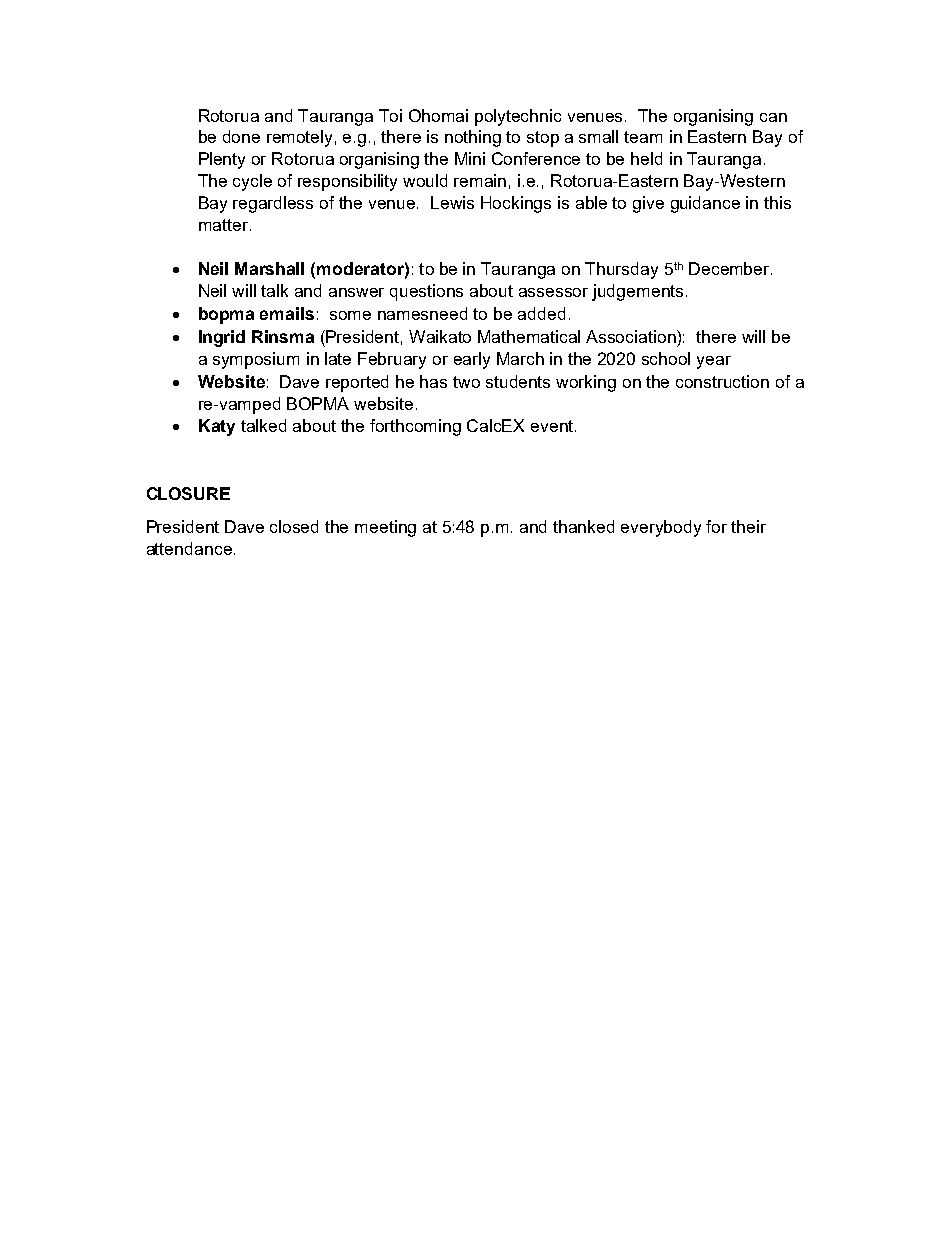 This screenshot has width=952, height=1233. Describe the element at coordinates (241, 136) in the screenshot. I see `done` at that location.
